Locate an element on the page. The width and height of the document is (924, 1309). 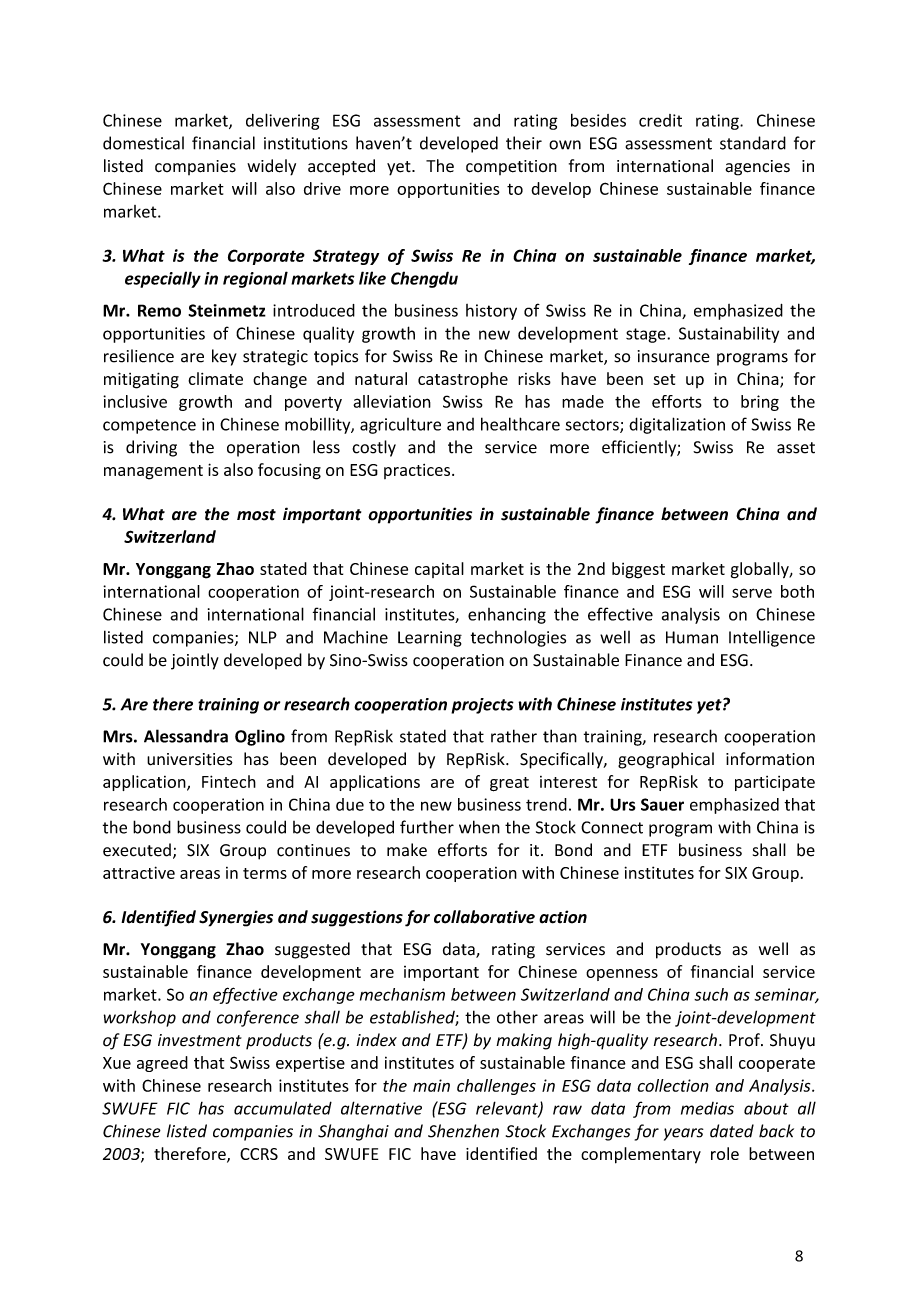
standard is located at coordinates (753, 143).
